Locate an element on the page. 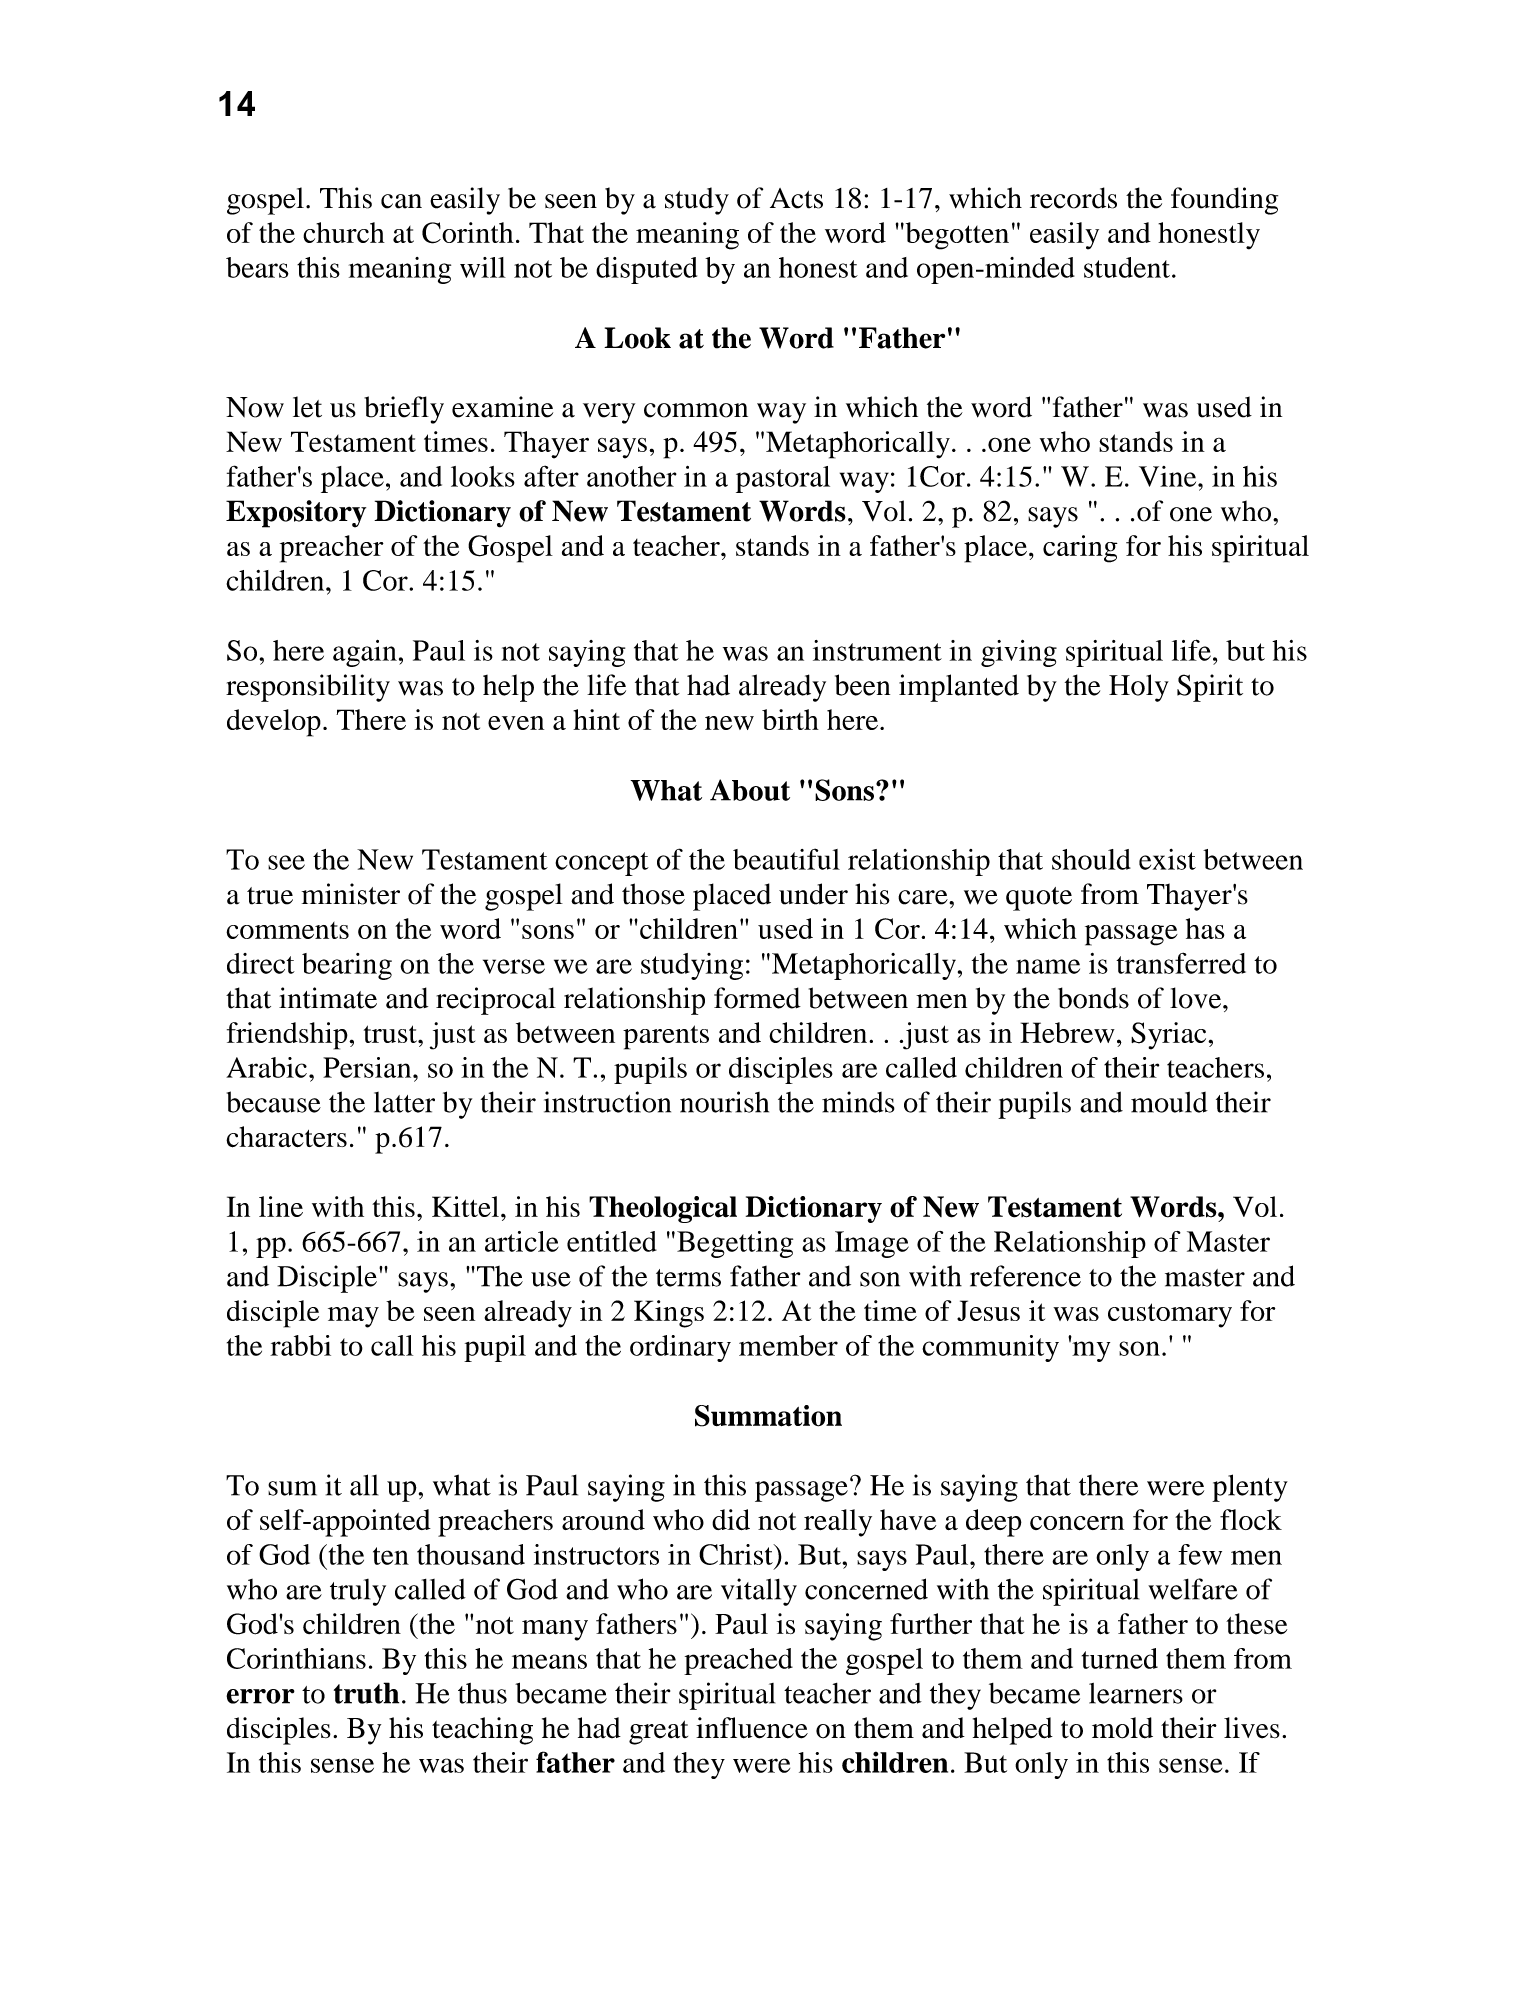  transferred is located at coordinates (1181, 963).
